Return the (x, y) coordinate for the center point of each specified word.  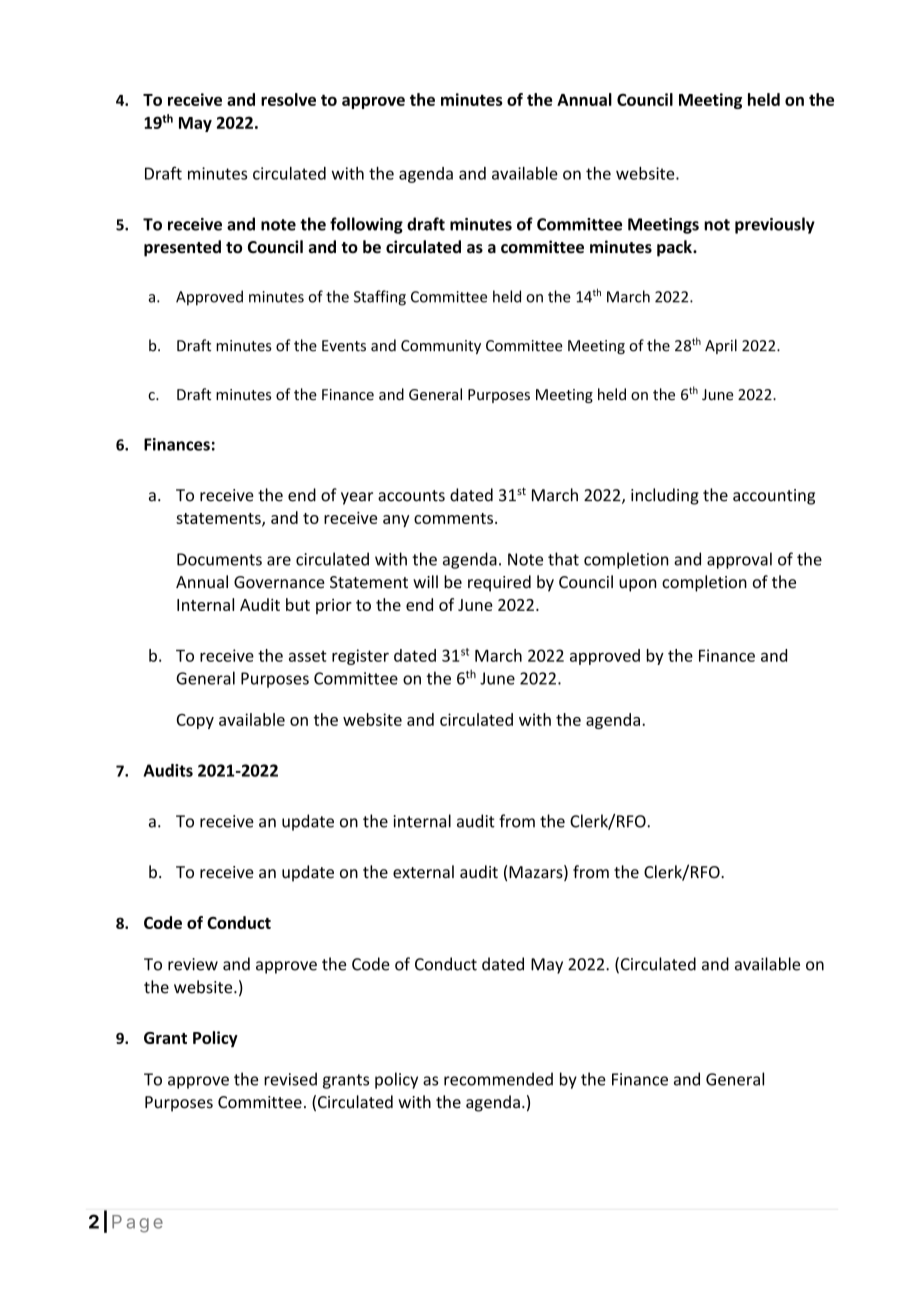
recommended (498, 1079)
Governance (279, 582)
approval (739, 560)
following (366, 225)
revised (290, 1079)
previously (775, 225)
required (499, 583)
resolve (288, 99)
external (423, 872)
